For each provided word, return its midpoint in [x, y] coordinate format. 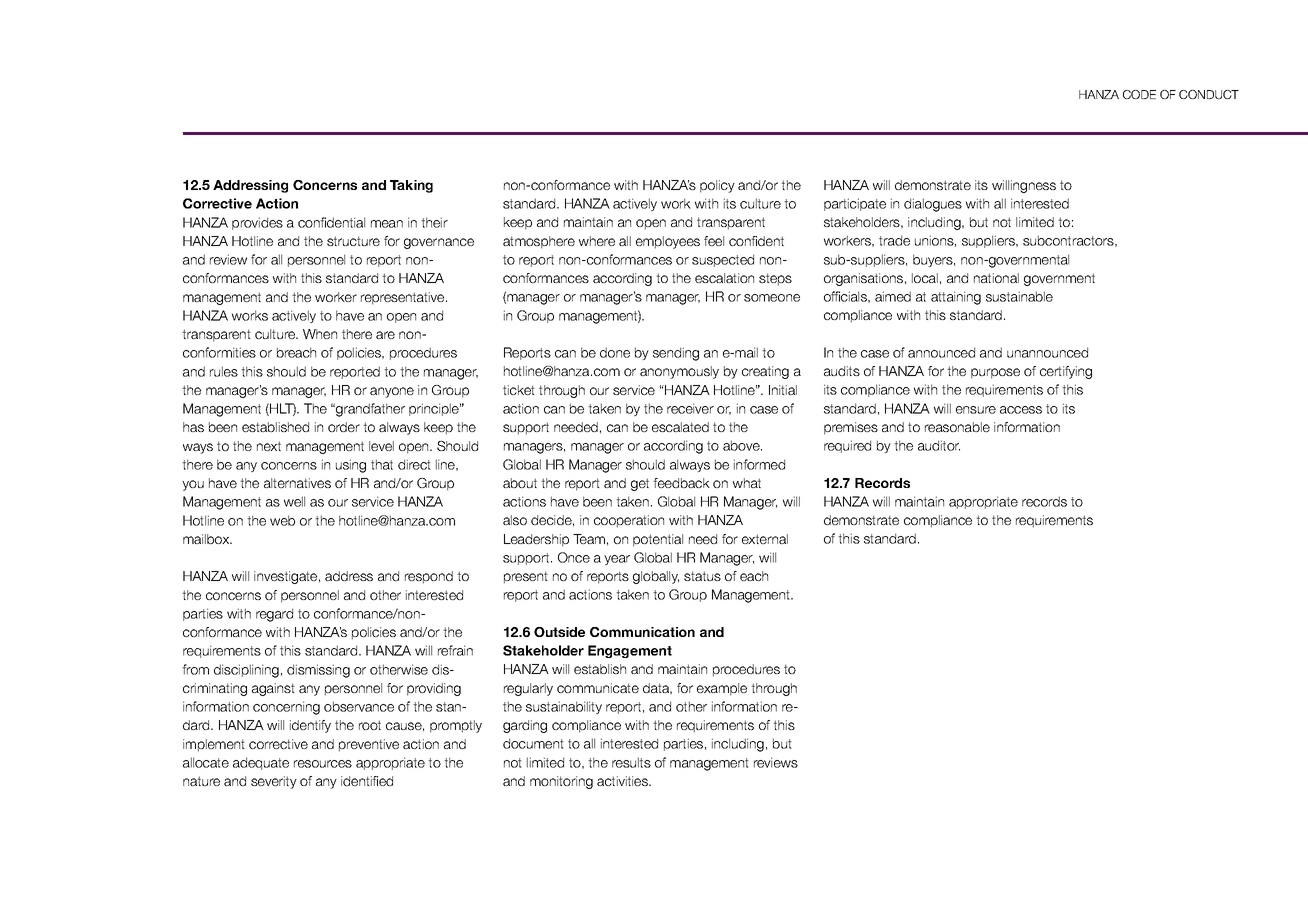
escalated [680, 427]
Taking [411, 186]
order [344, 427]
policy [717, 186]
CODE [1139, 94]
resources [323, 764]
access [1021, 410]
